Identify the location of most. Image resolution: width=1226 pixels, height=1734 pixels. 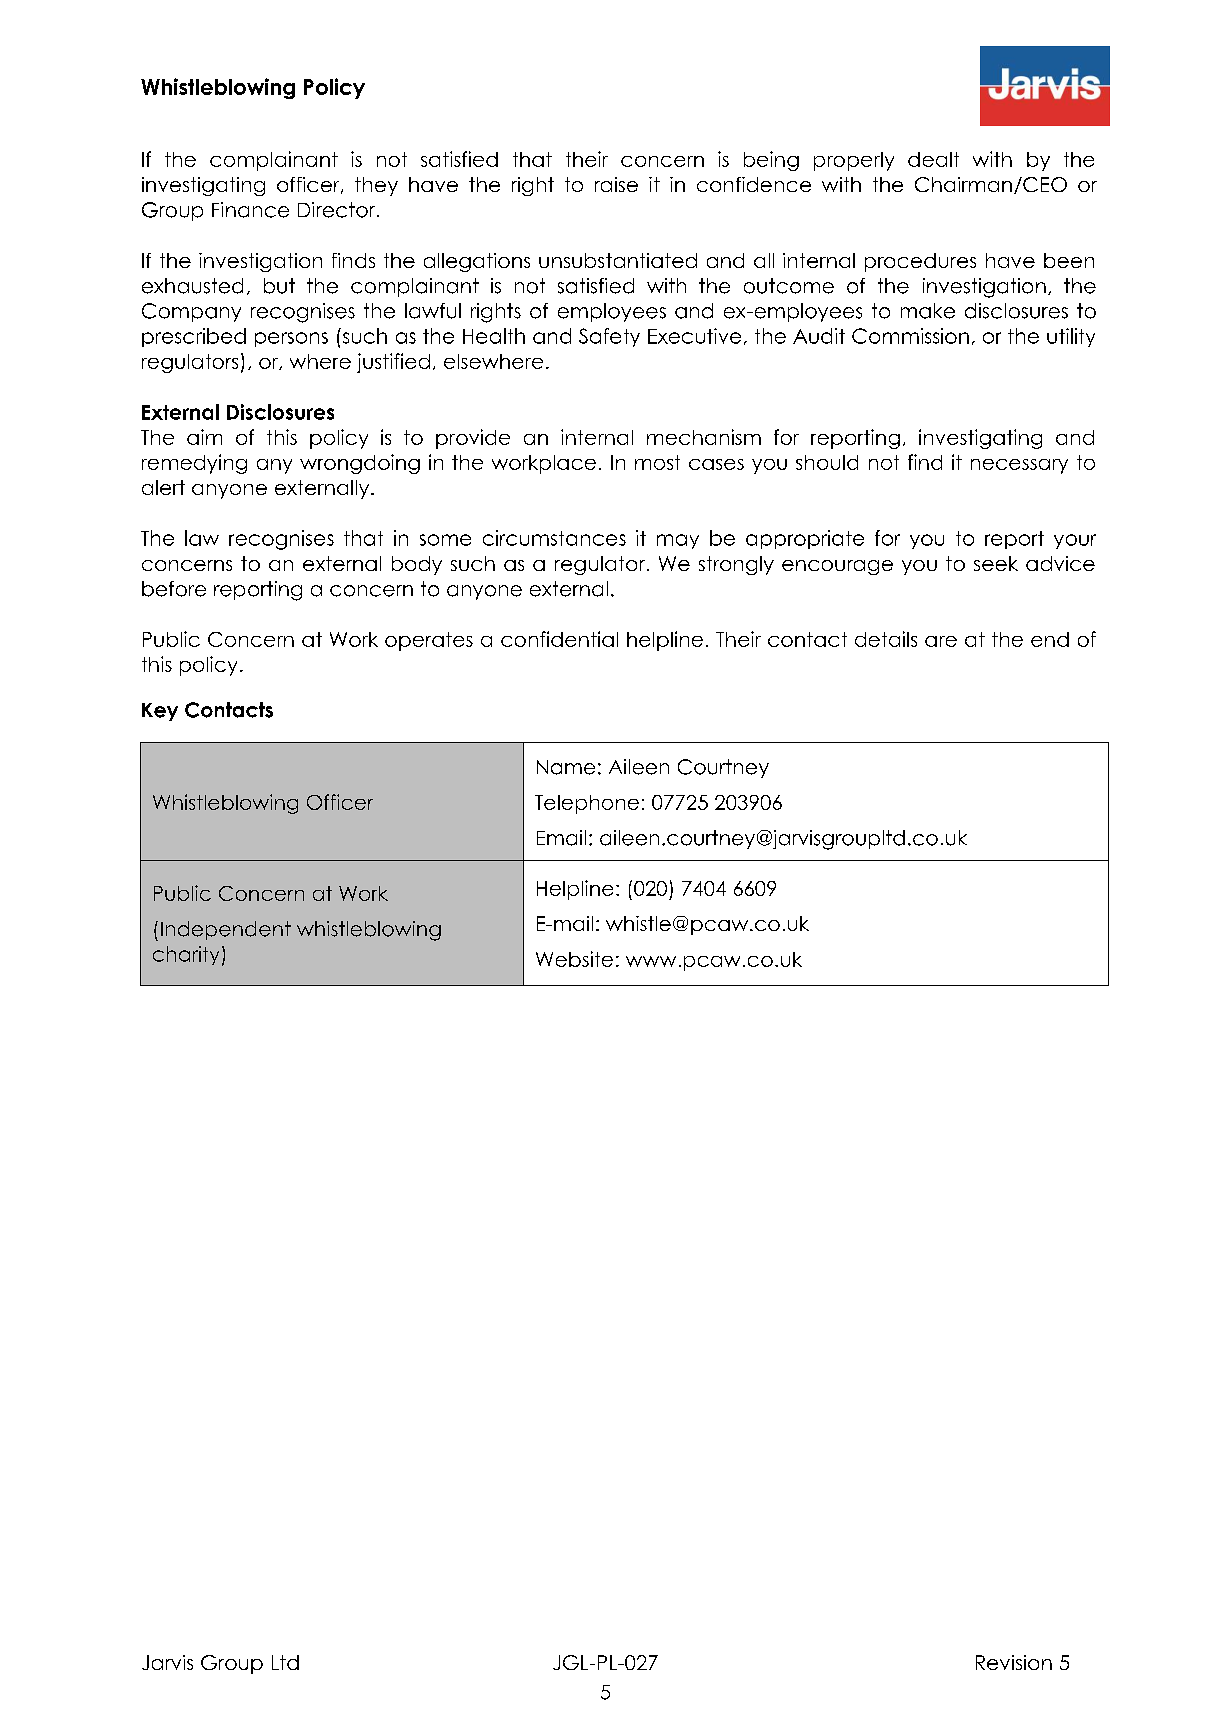
(657, 462).
